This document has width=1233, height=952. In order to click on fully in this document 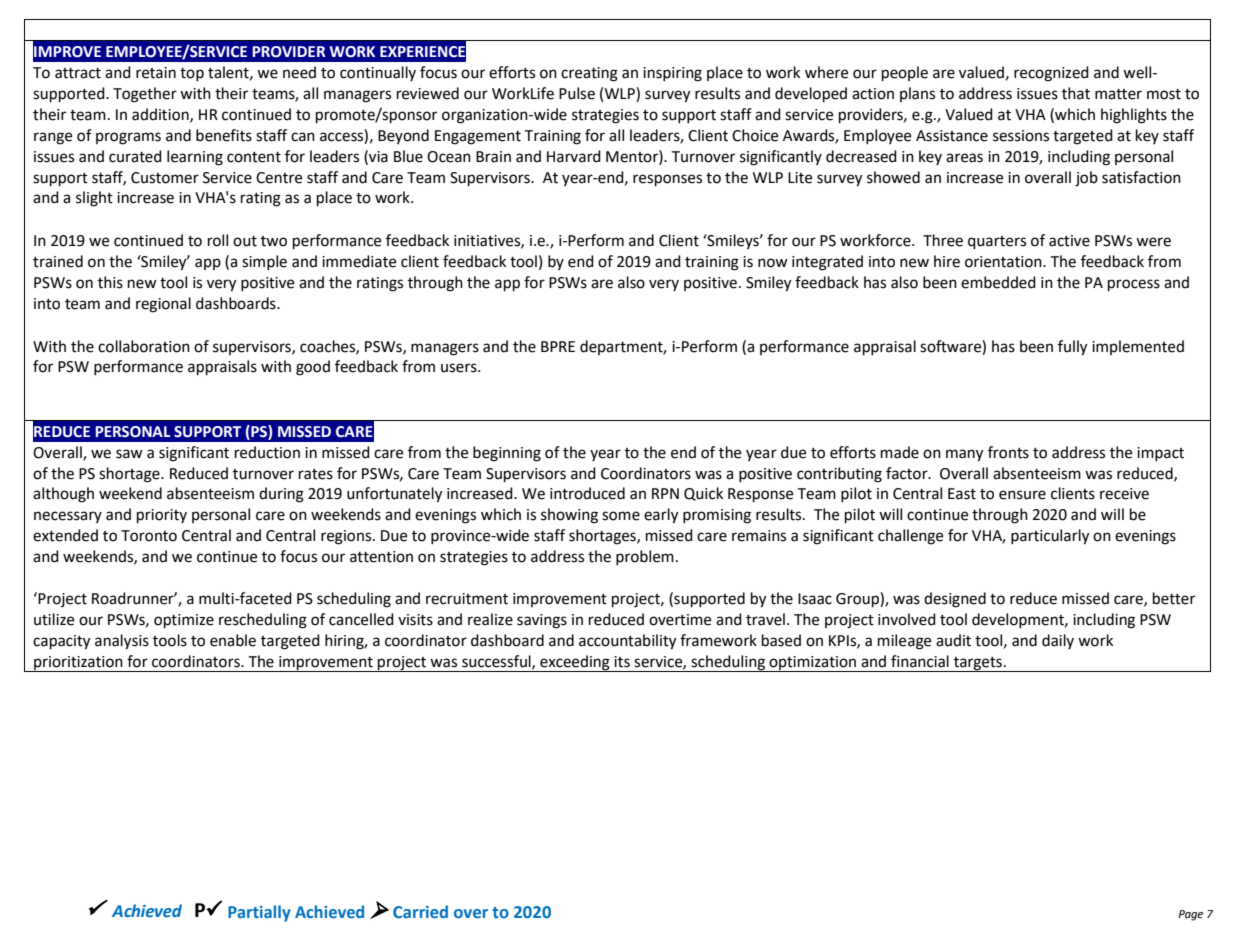, I will do `click(1072, 348)`.
